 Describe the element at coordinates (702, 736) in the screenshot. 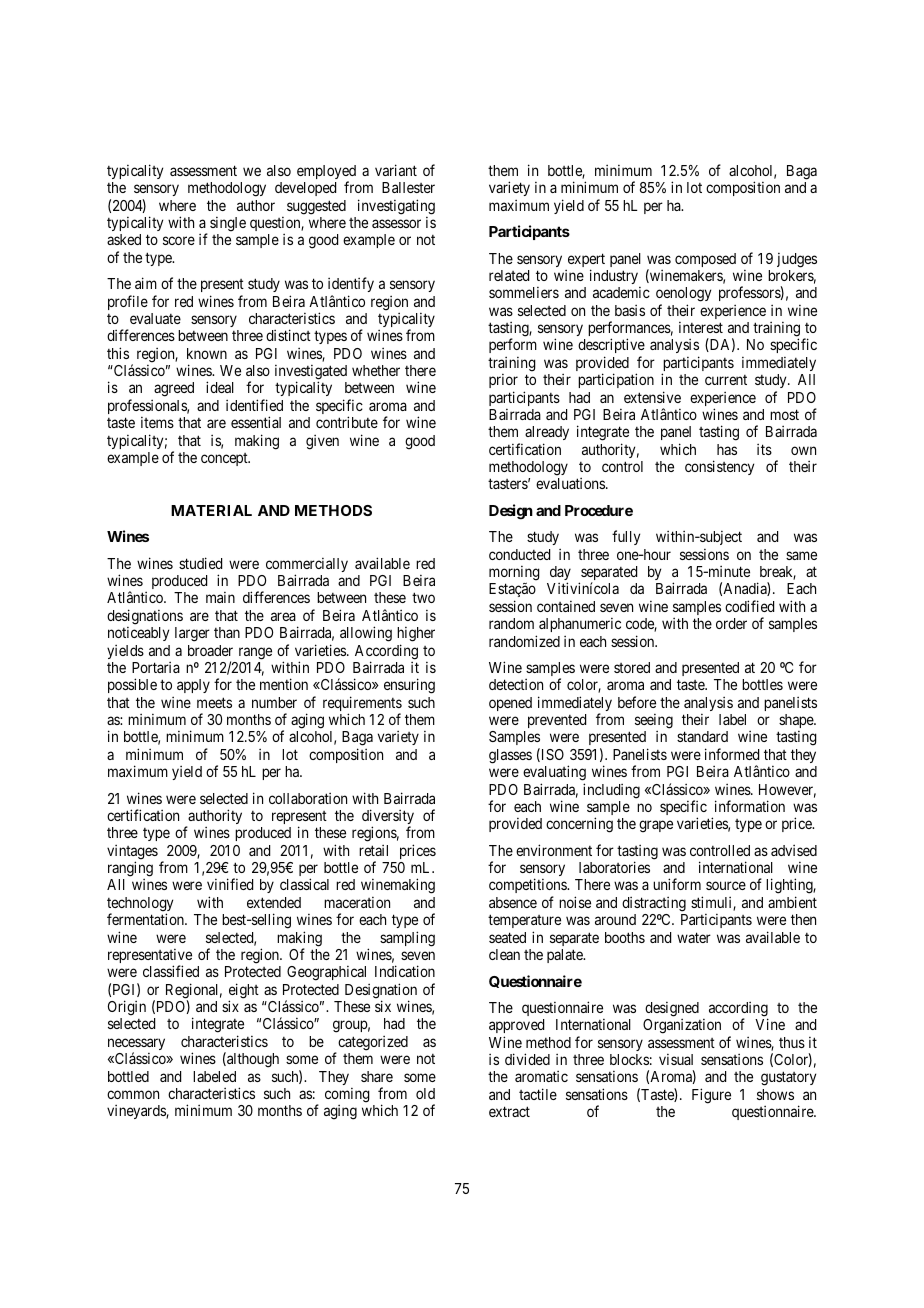

I see `standard` at that location.
